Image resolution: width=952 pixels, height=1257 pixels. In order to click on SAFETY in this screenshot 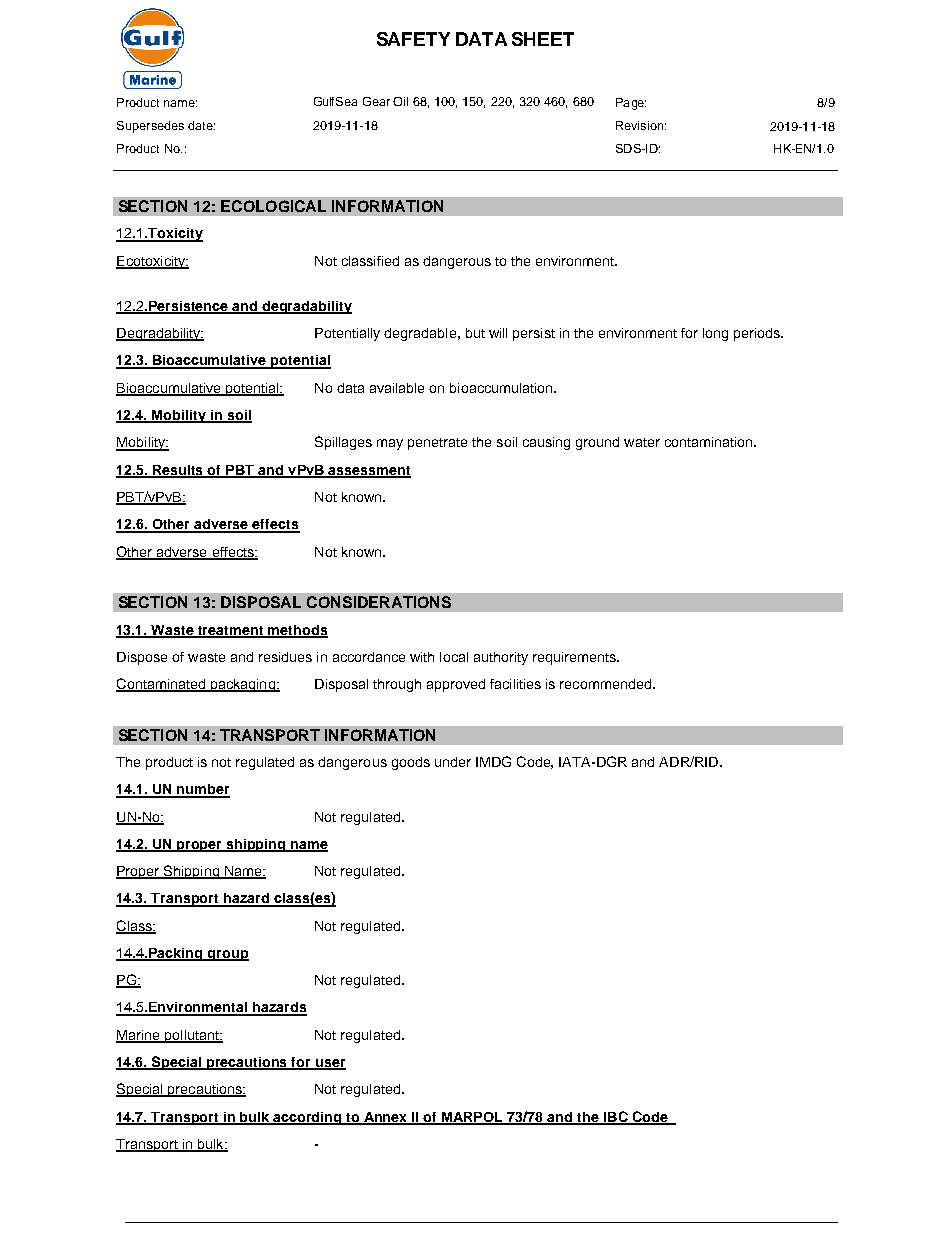, I will do `click(413, 39)`.
